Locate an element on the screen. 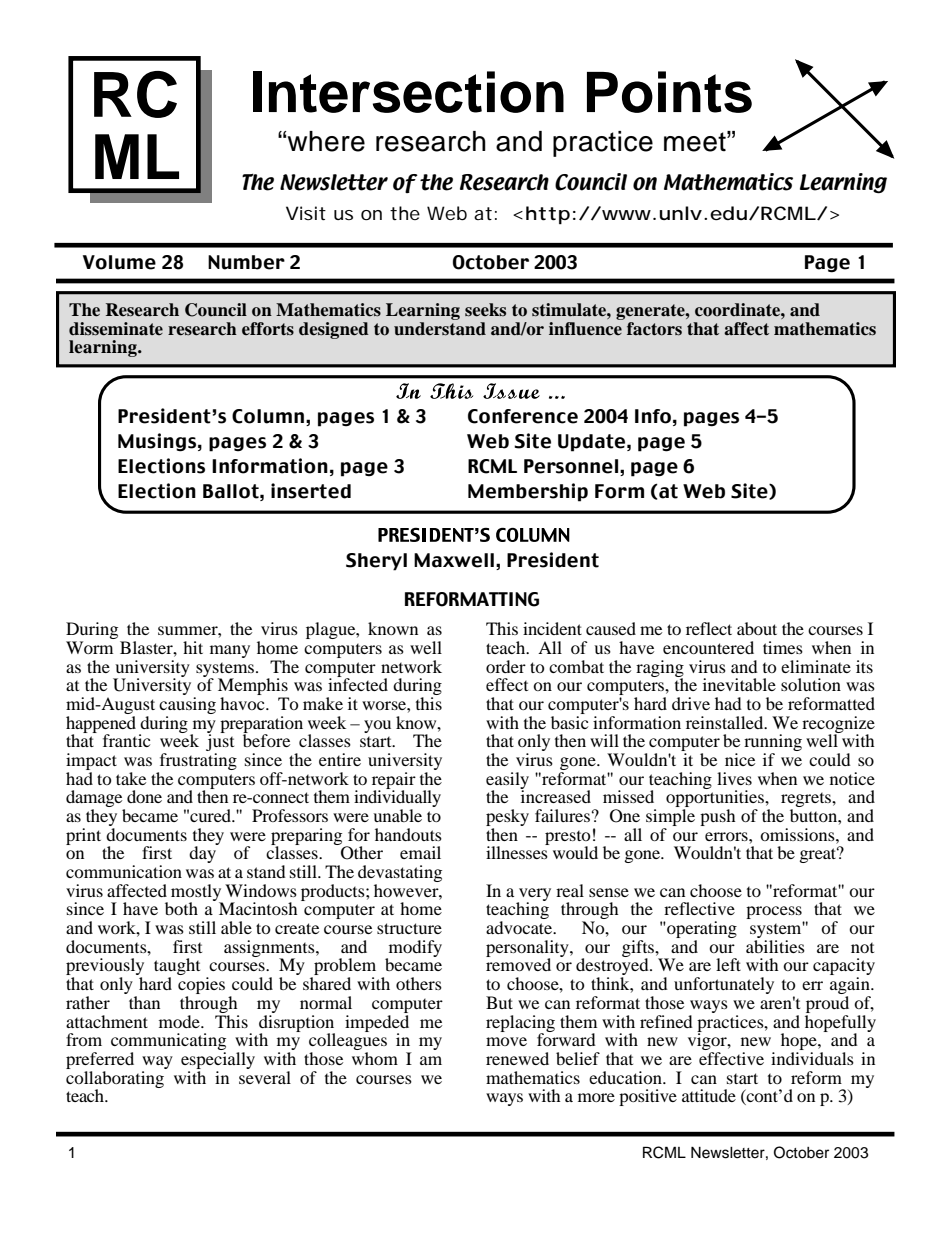  communicating is located at coordinates (168, 1043).
